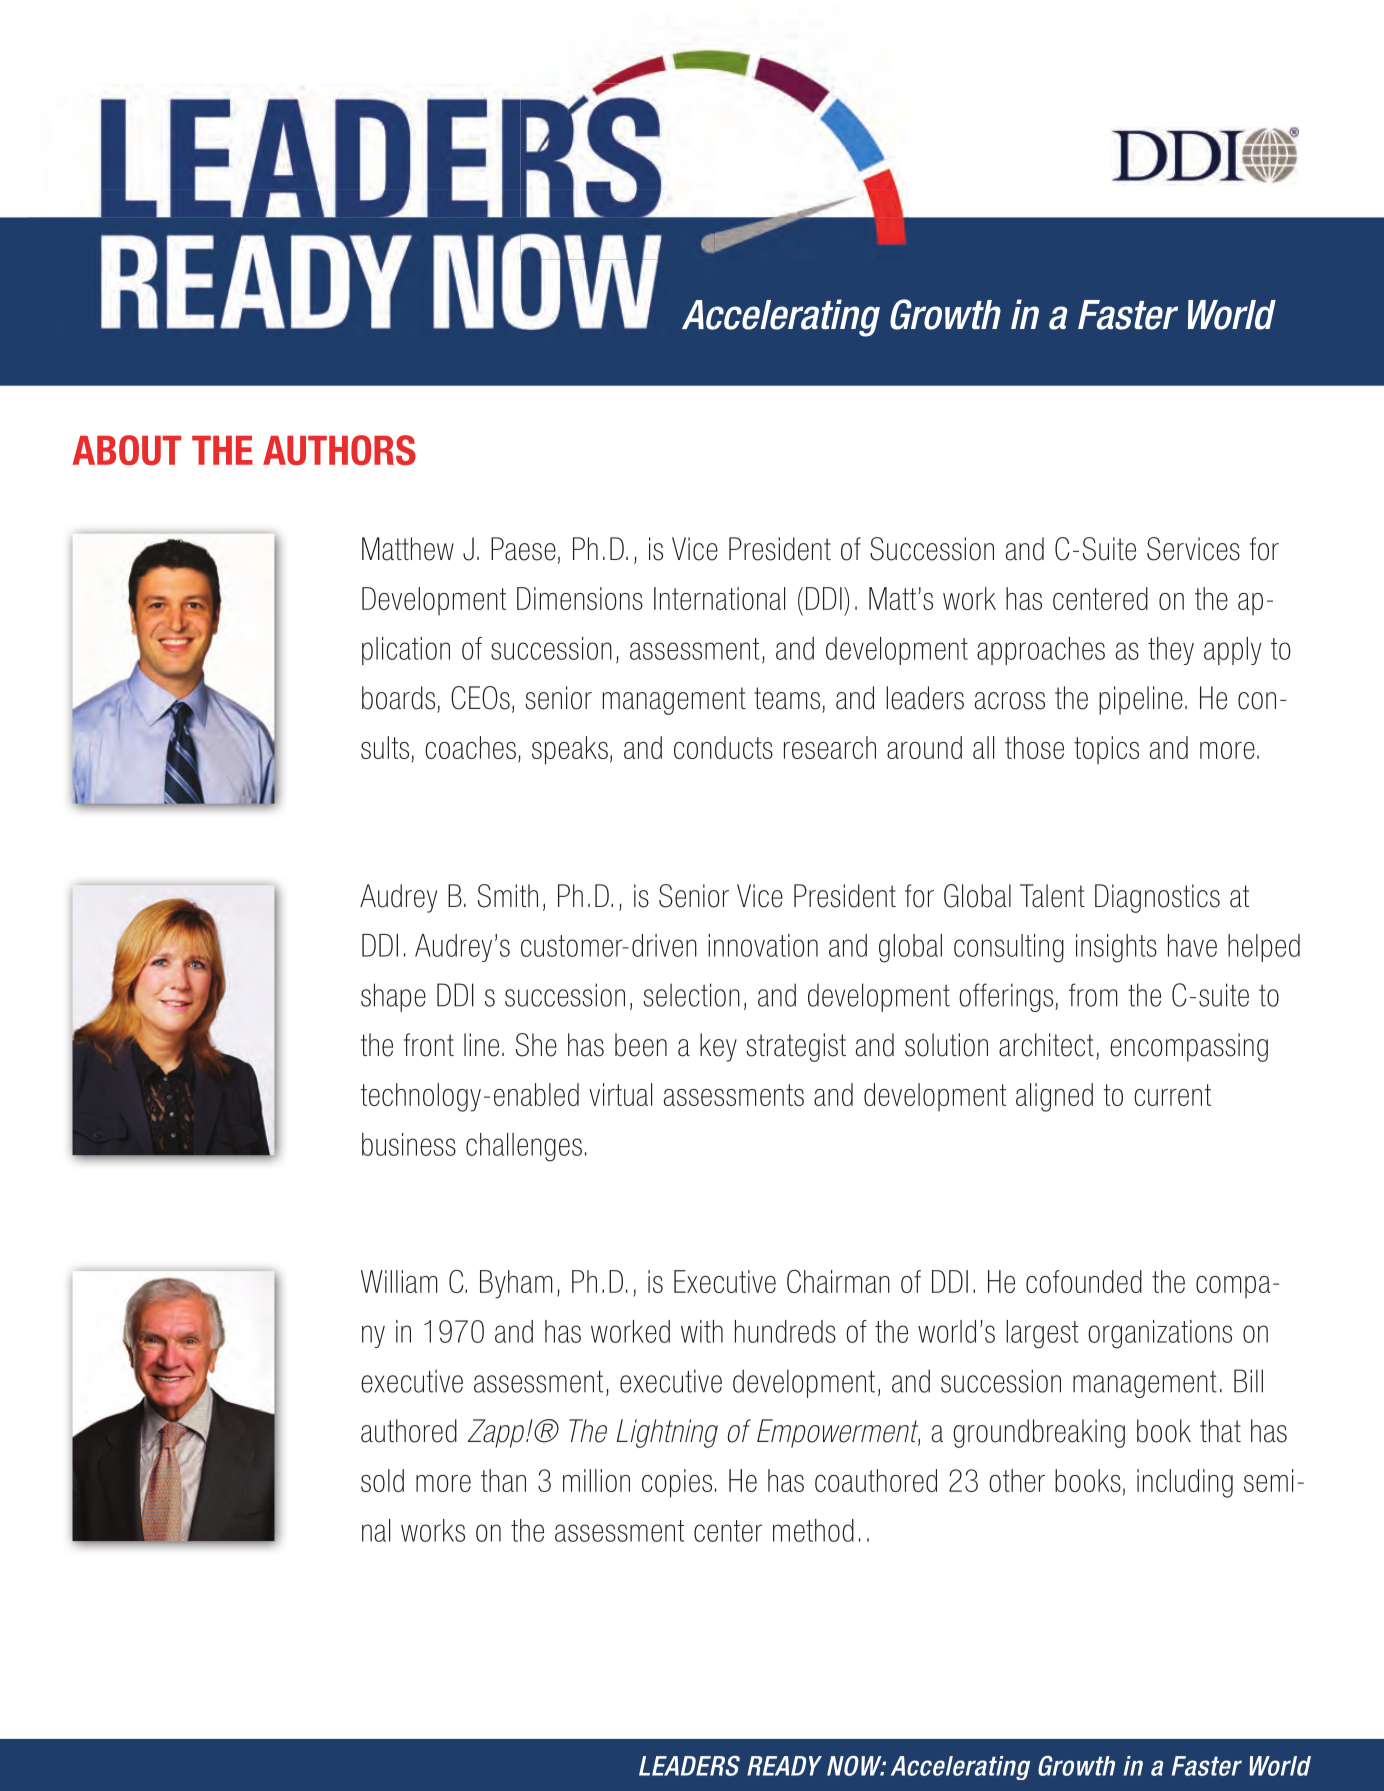 Image resolution: width=1384 pixels, height=1791 pixels. I want to click on sold, so click(382, 1480).
